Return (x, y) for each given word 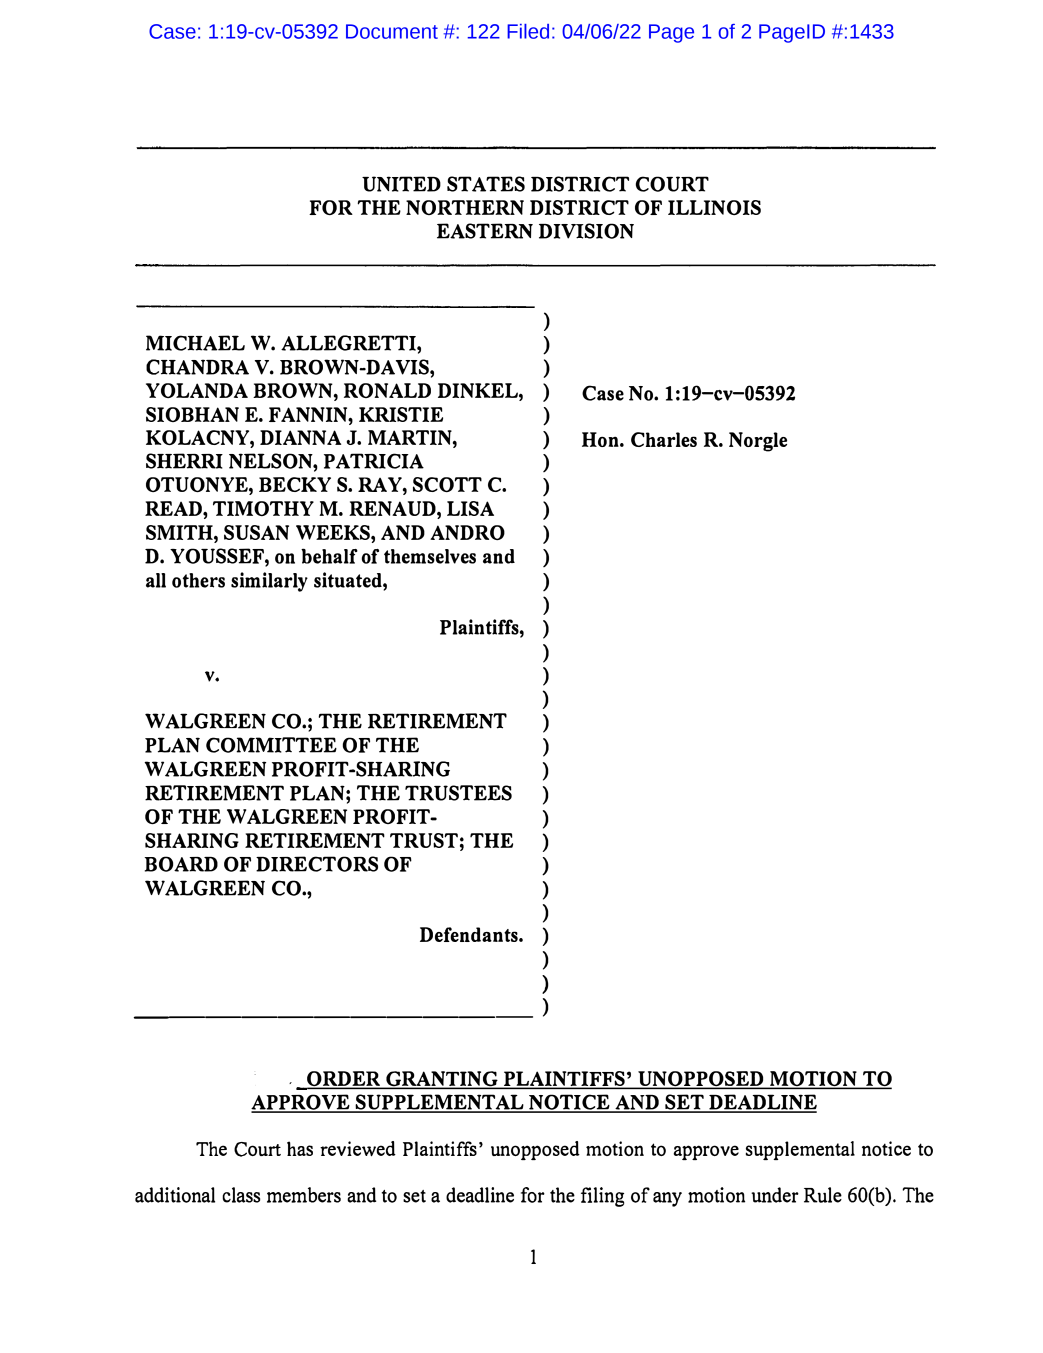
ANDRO (467, 532)
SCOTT (447, 484)
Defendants (470, 934)
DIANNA (300, 437)
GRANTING (442, 1080)
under (775, 1195)
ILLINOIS (714, 207)
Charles (664, 439)
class (241, 1195)
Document (392, 31)
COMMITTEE (271, 745)
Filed (528, 31)
